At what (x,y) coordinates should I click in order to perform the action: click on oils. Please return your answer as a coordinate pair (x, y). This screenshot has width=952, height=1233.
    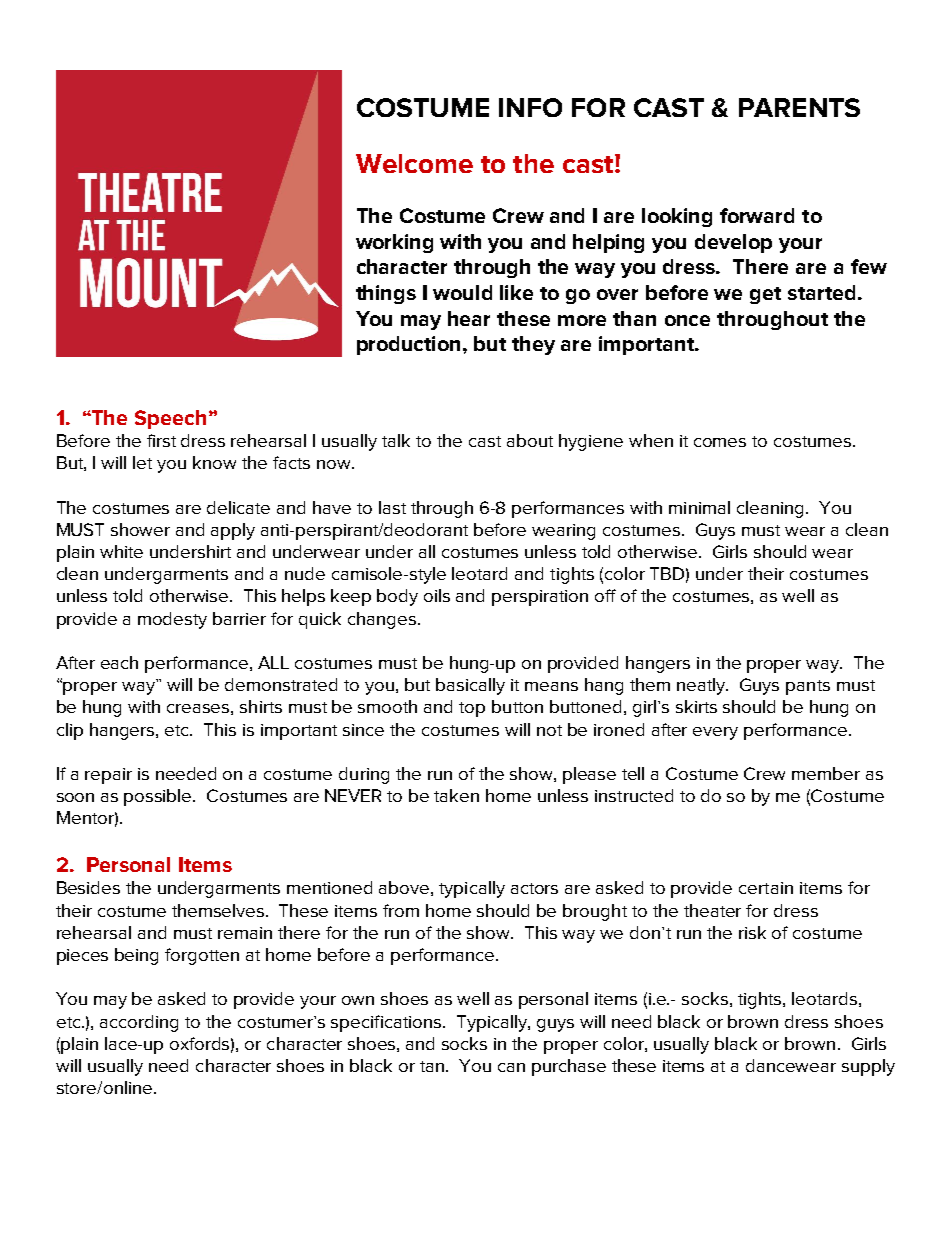
    Looking at the image, I should click on (437, 595).
